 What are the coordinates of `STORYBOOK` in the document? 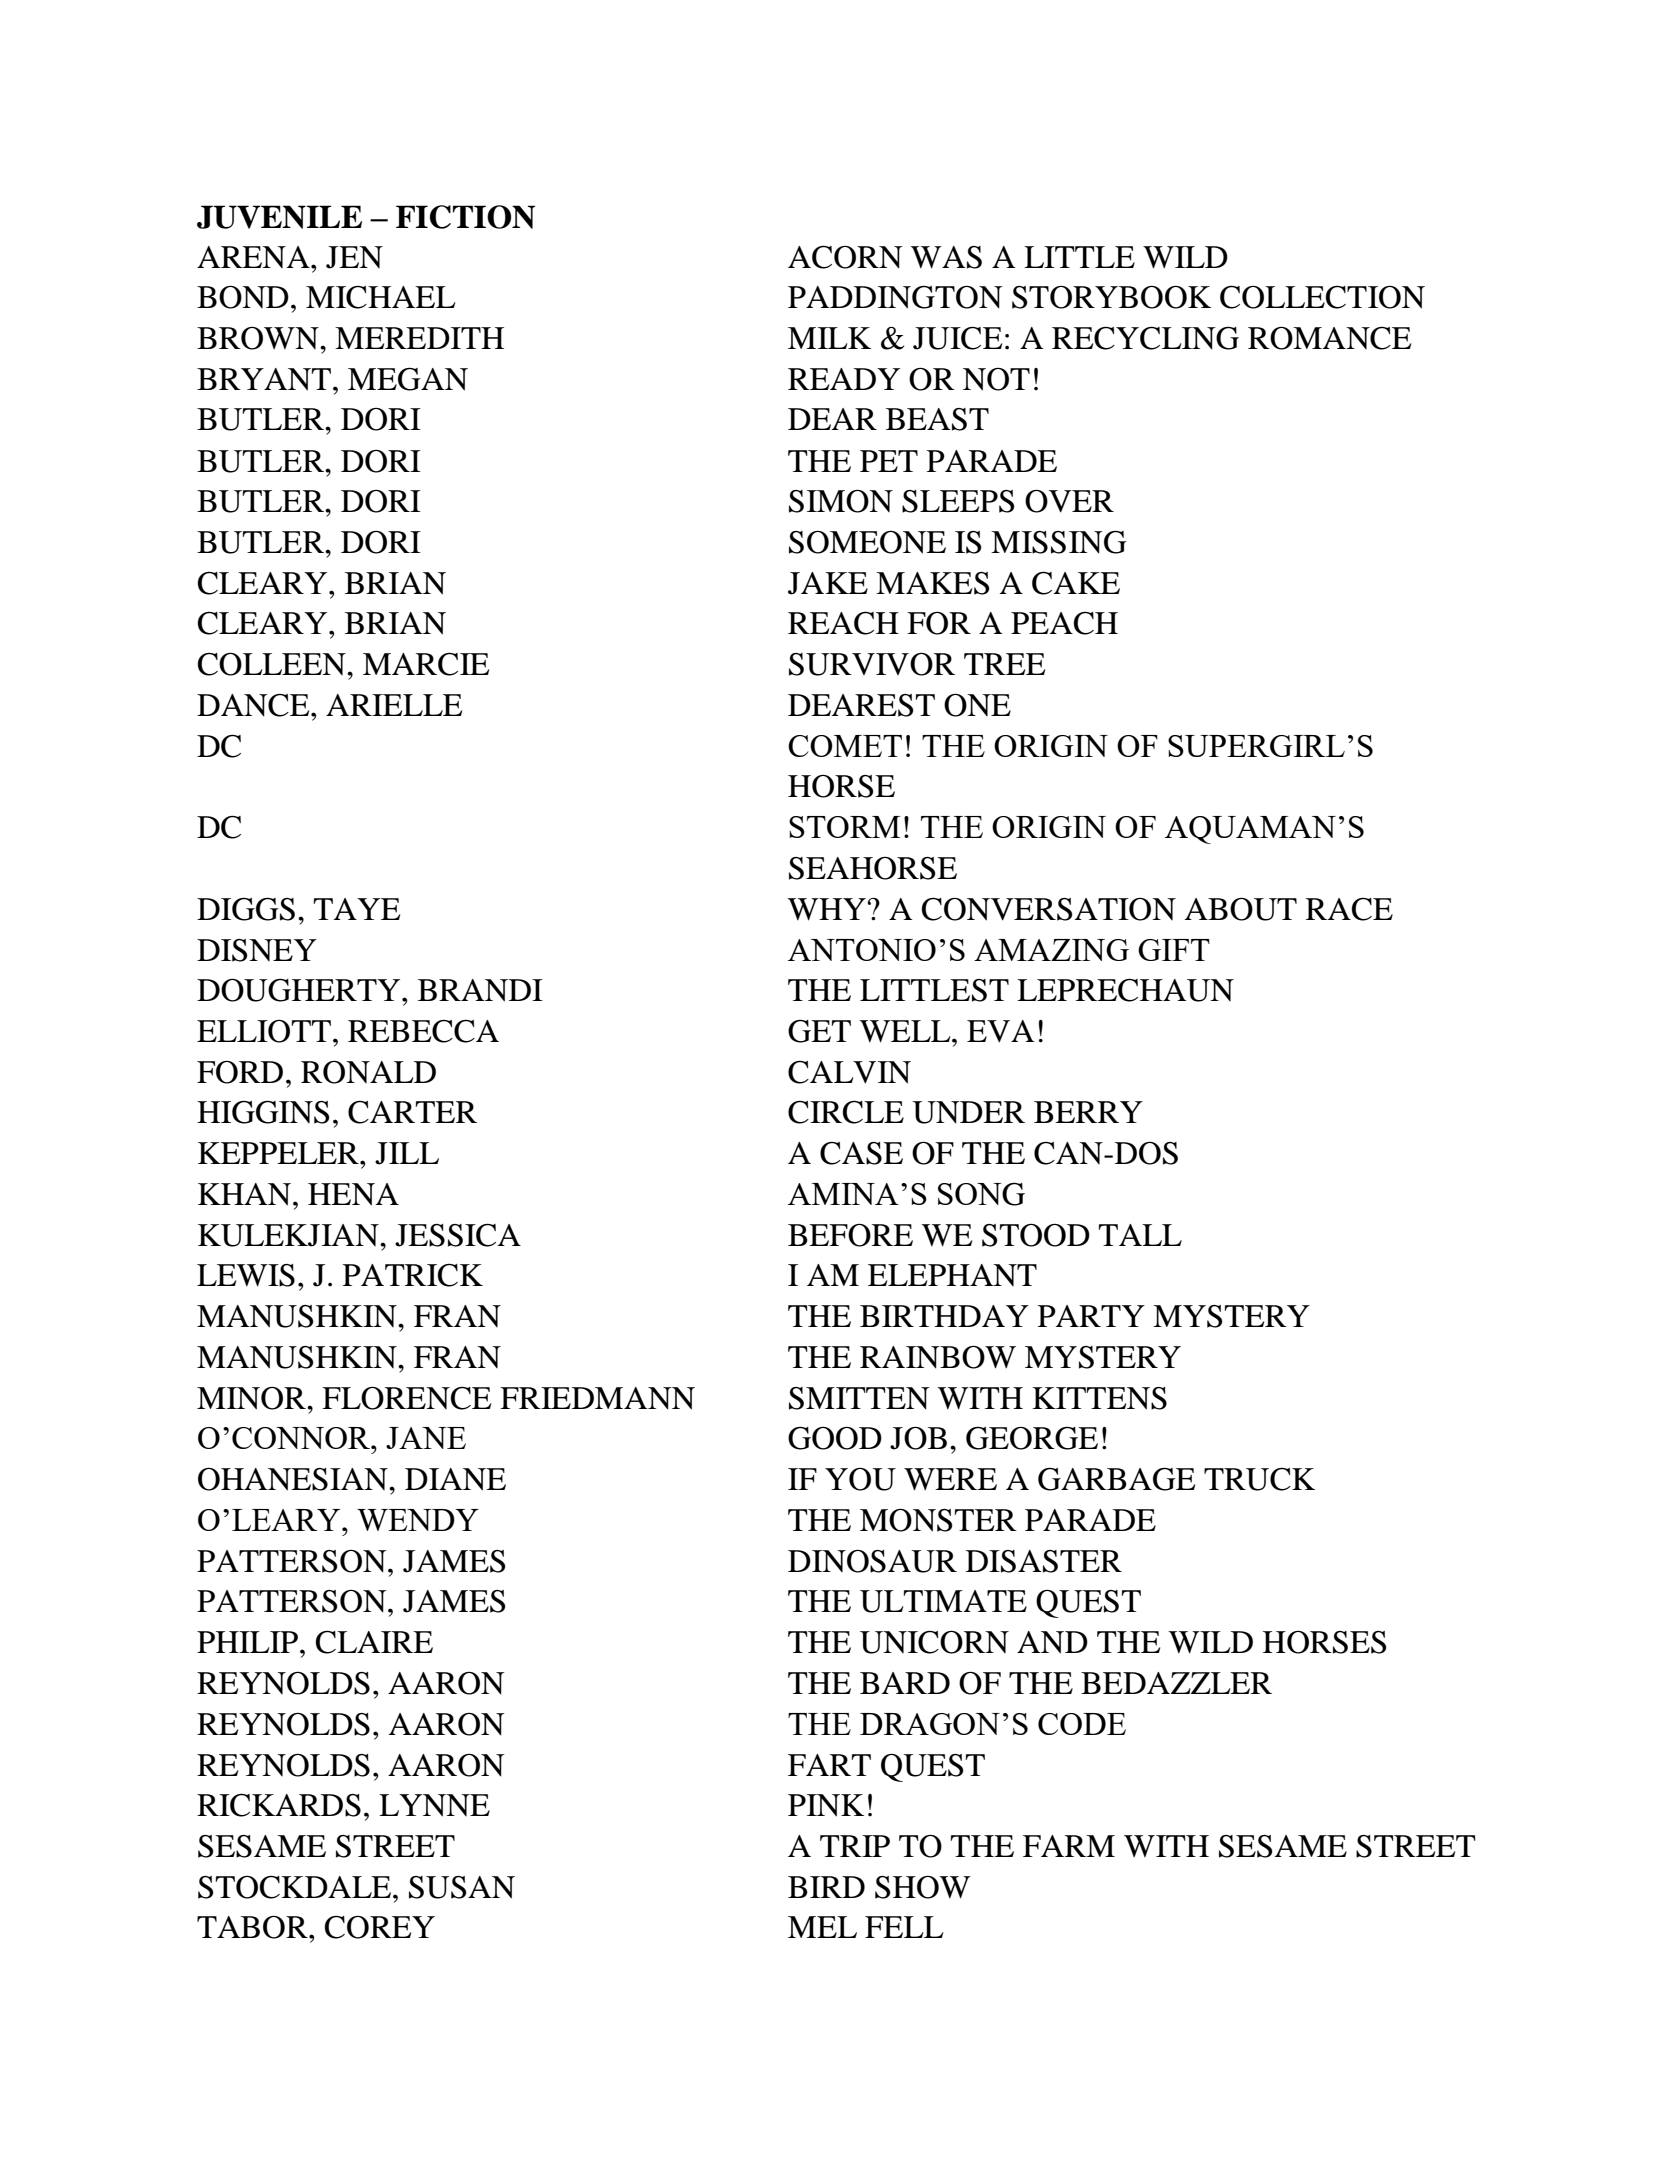 It's located at (1111, 297).
